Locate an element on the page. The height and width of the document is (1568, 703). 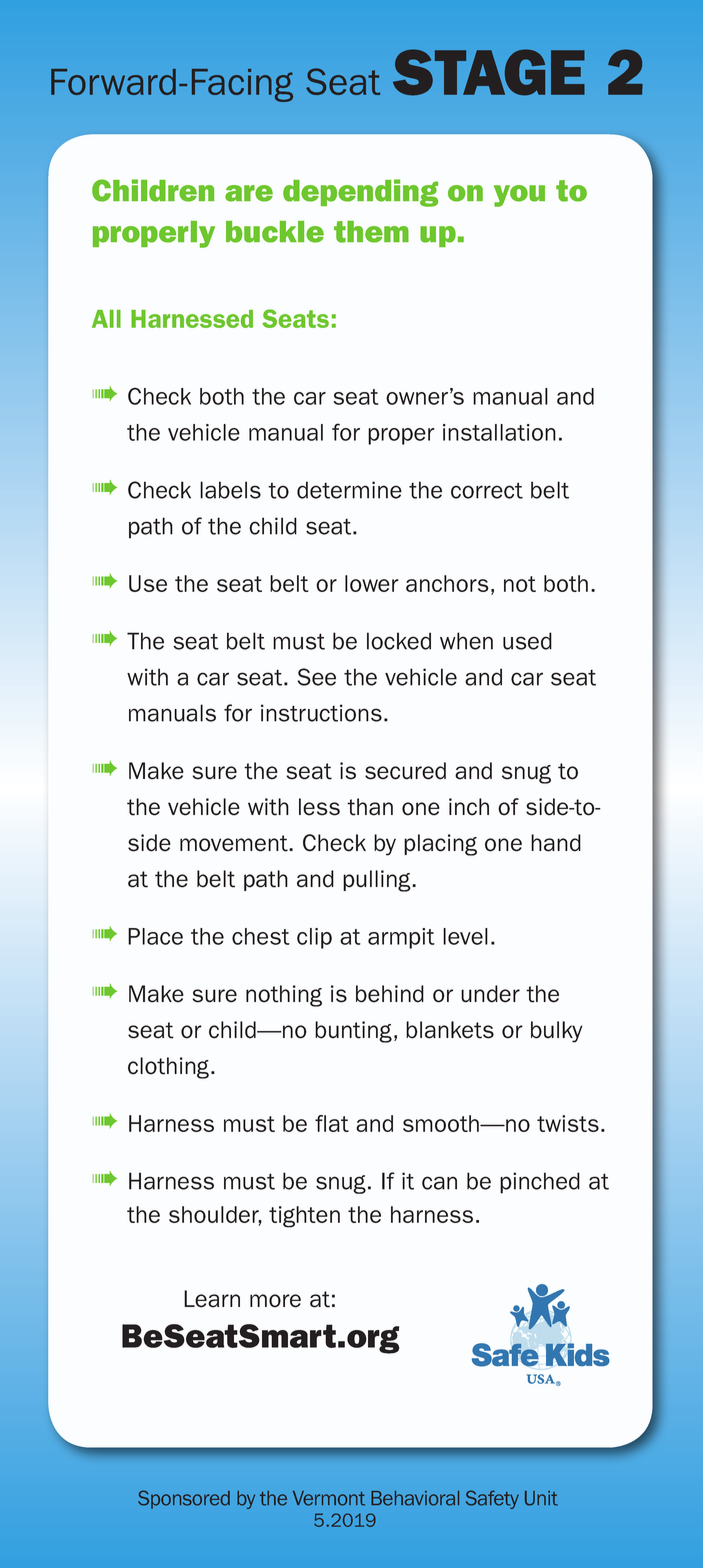
are is located at coordinates (249, 193).
